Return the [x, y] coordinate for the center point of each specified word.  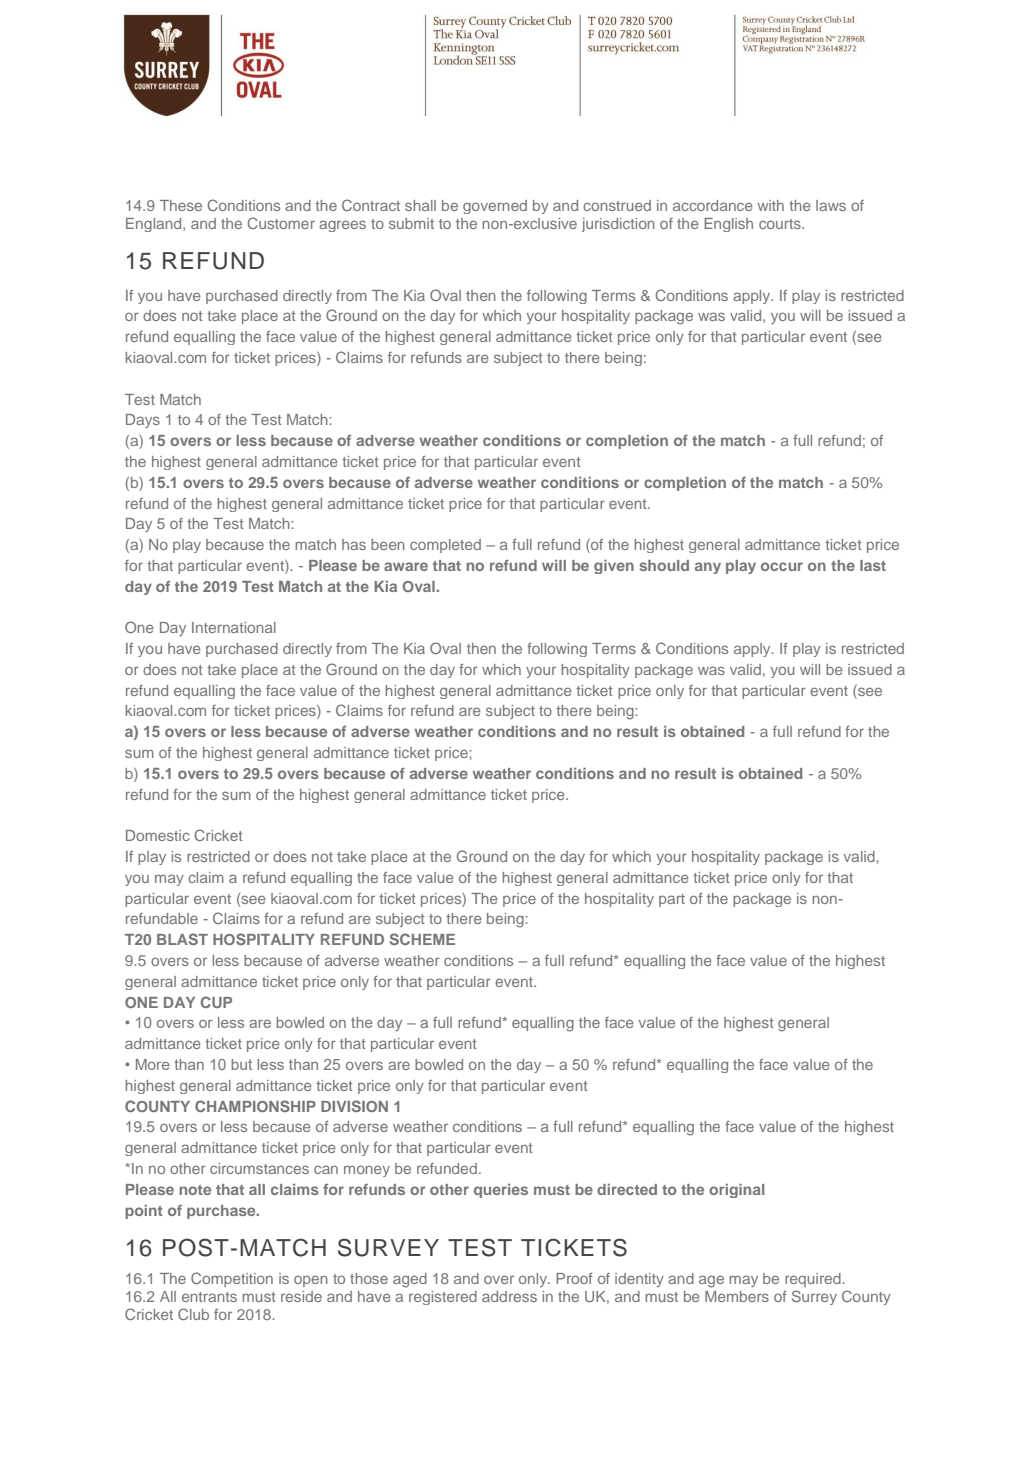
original [736, 1191]
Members [737, 1296]
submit [411, 223]
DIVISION [354, 1106]
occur [782, 566]
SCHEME [422, 939]
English [728, 225]
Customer [281, 223]
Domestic [158, 835]
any [708, 568]
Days [143, 421]
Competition [232, 1279]
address [509, 1296]
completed [445, 546]
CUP [216, 1002]
